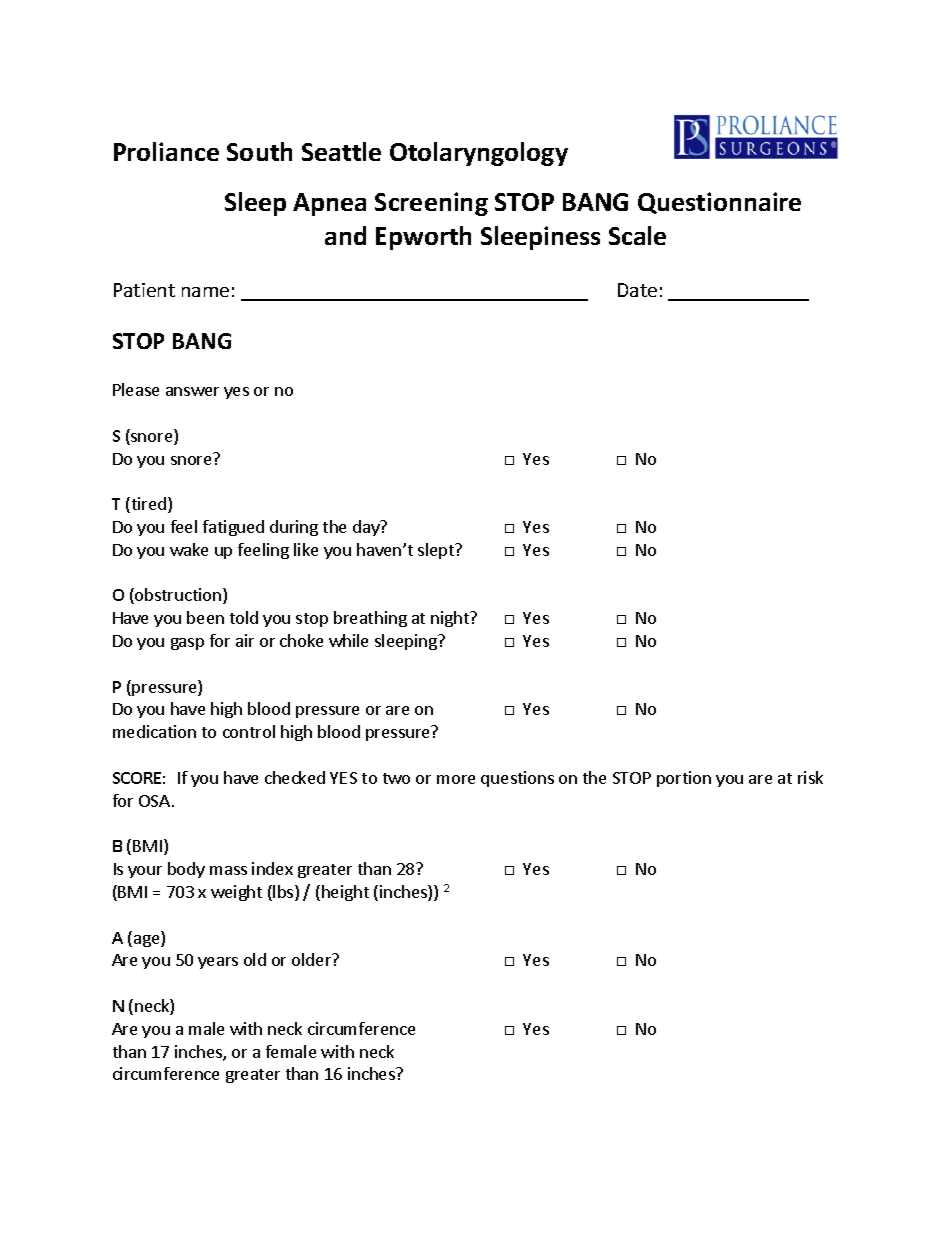 The width and height of the screenshot is (952, 1233). Describe the element at coordinates (192, 391) in the screenshot. I see `answer` at that location.
